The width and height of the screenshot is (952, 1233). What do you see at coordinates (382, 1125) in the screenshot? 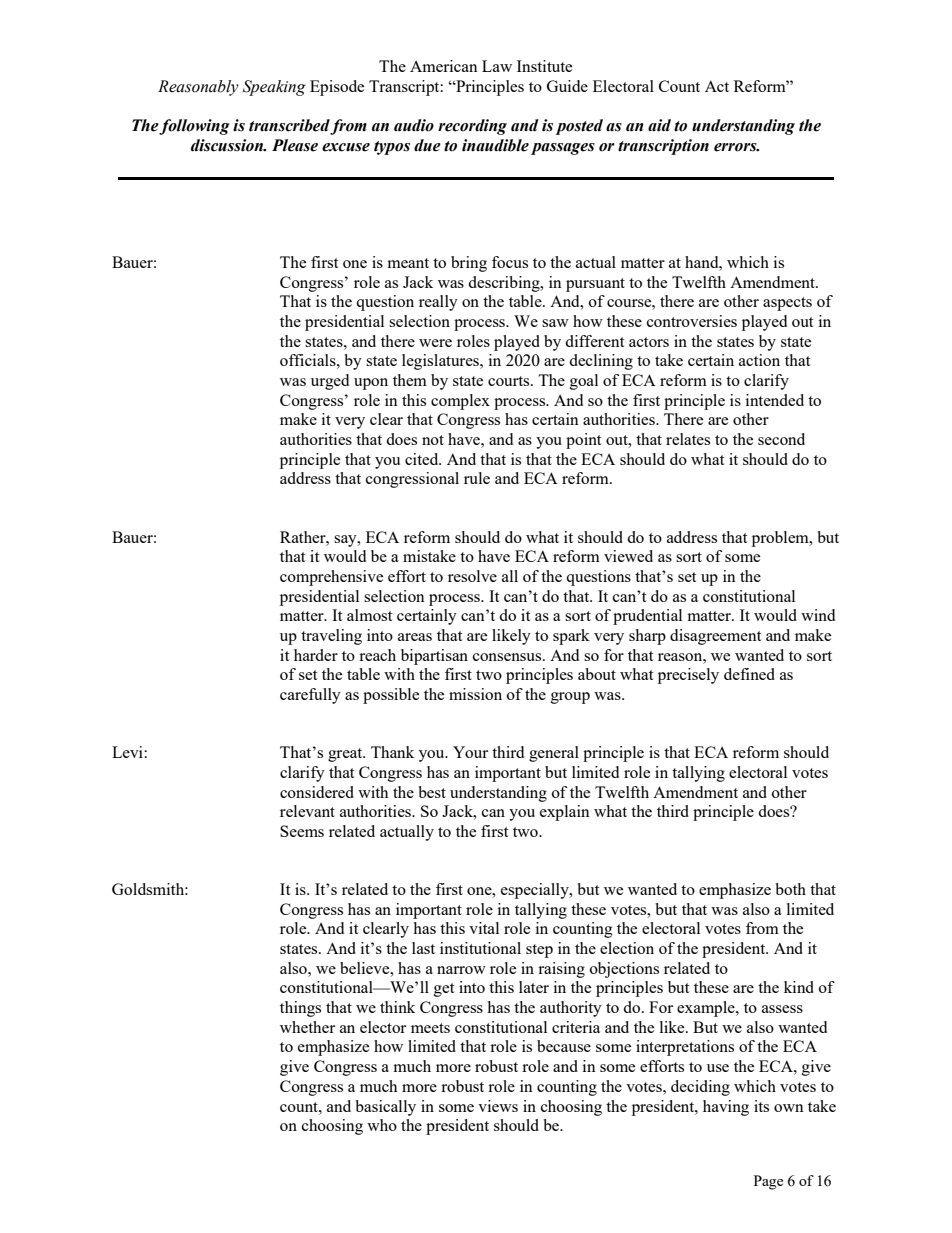
I see `who` at bounding box center [382, 1125].
